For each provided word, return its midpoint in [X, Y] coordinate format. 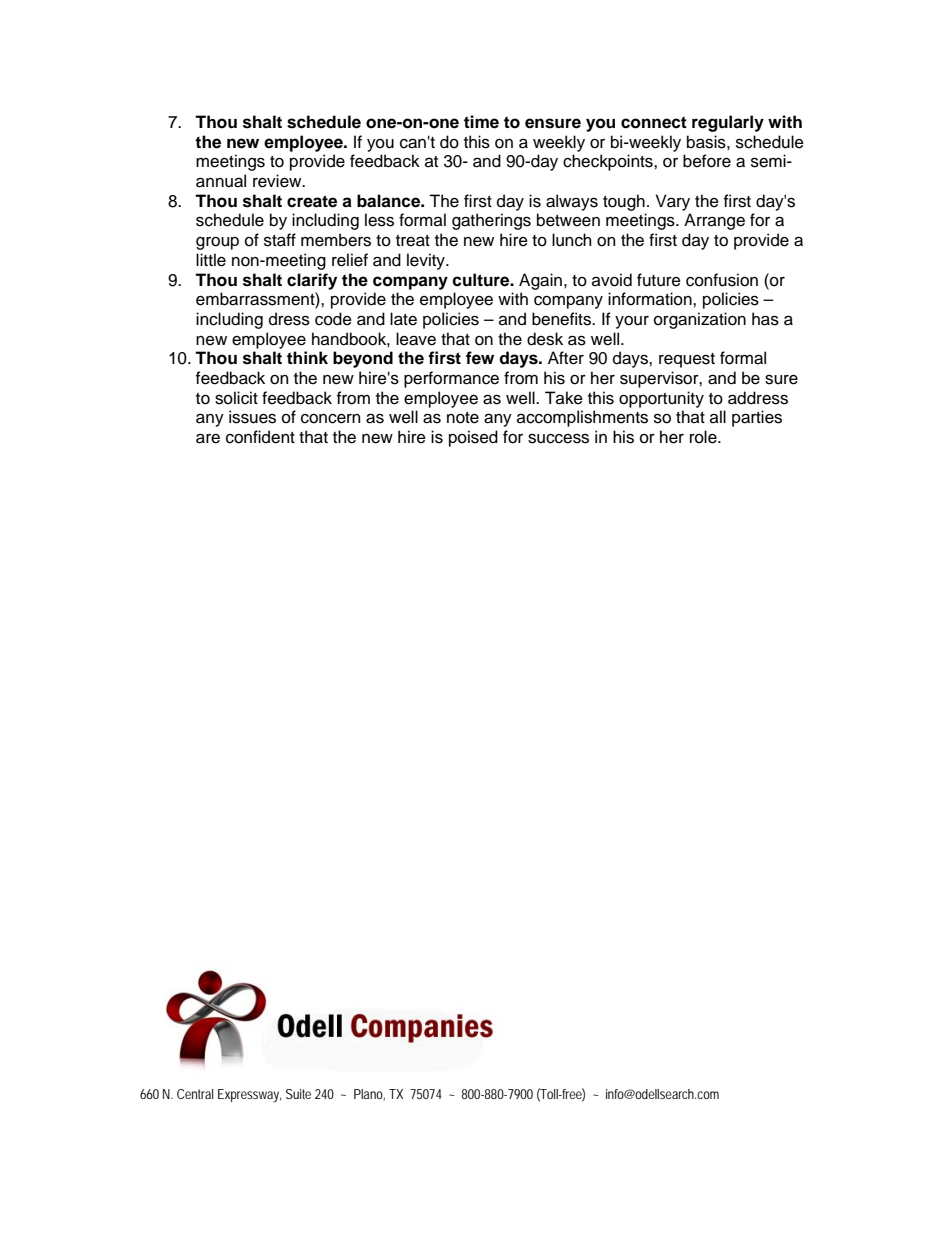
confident [260, 437]
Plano [369, 1094]
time [481, 122]
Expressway [249, 1096]
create [312, 201]
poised [473, 438]
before [707, 161]
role [704, 437]
